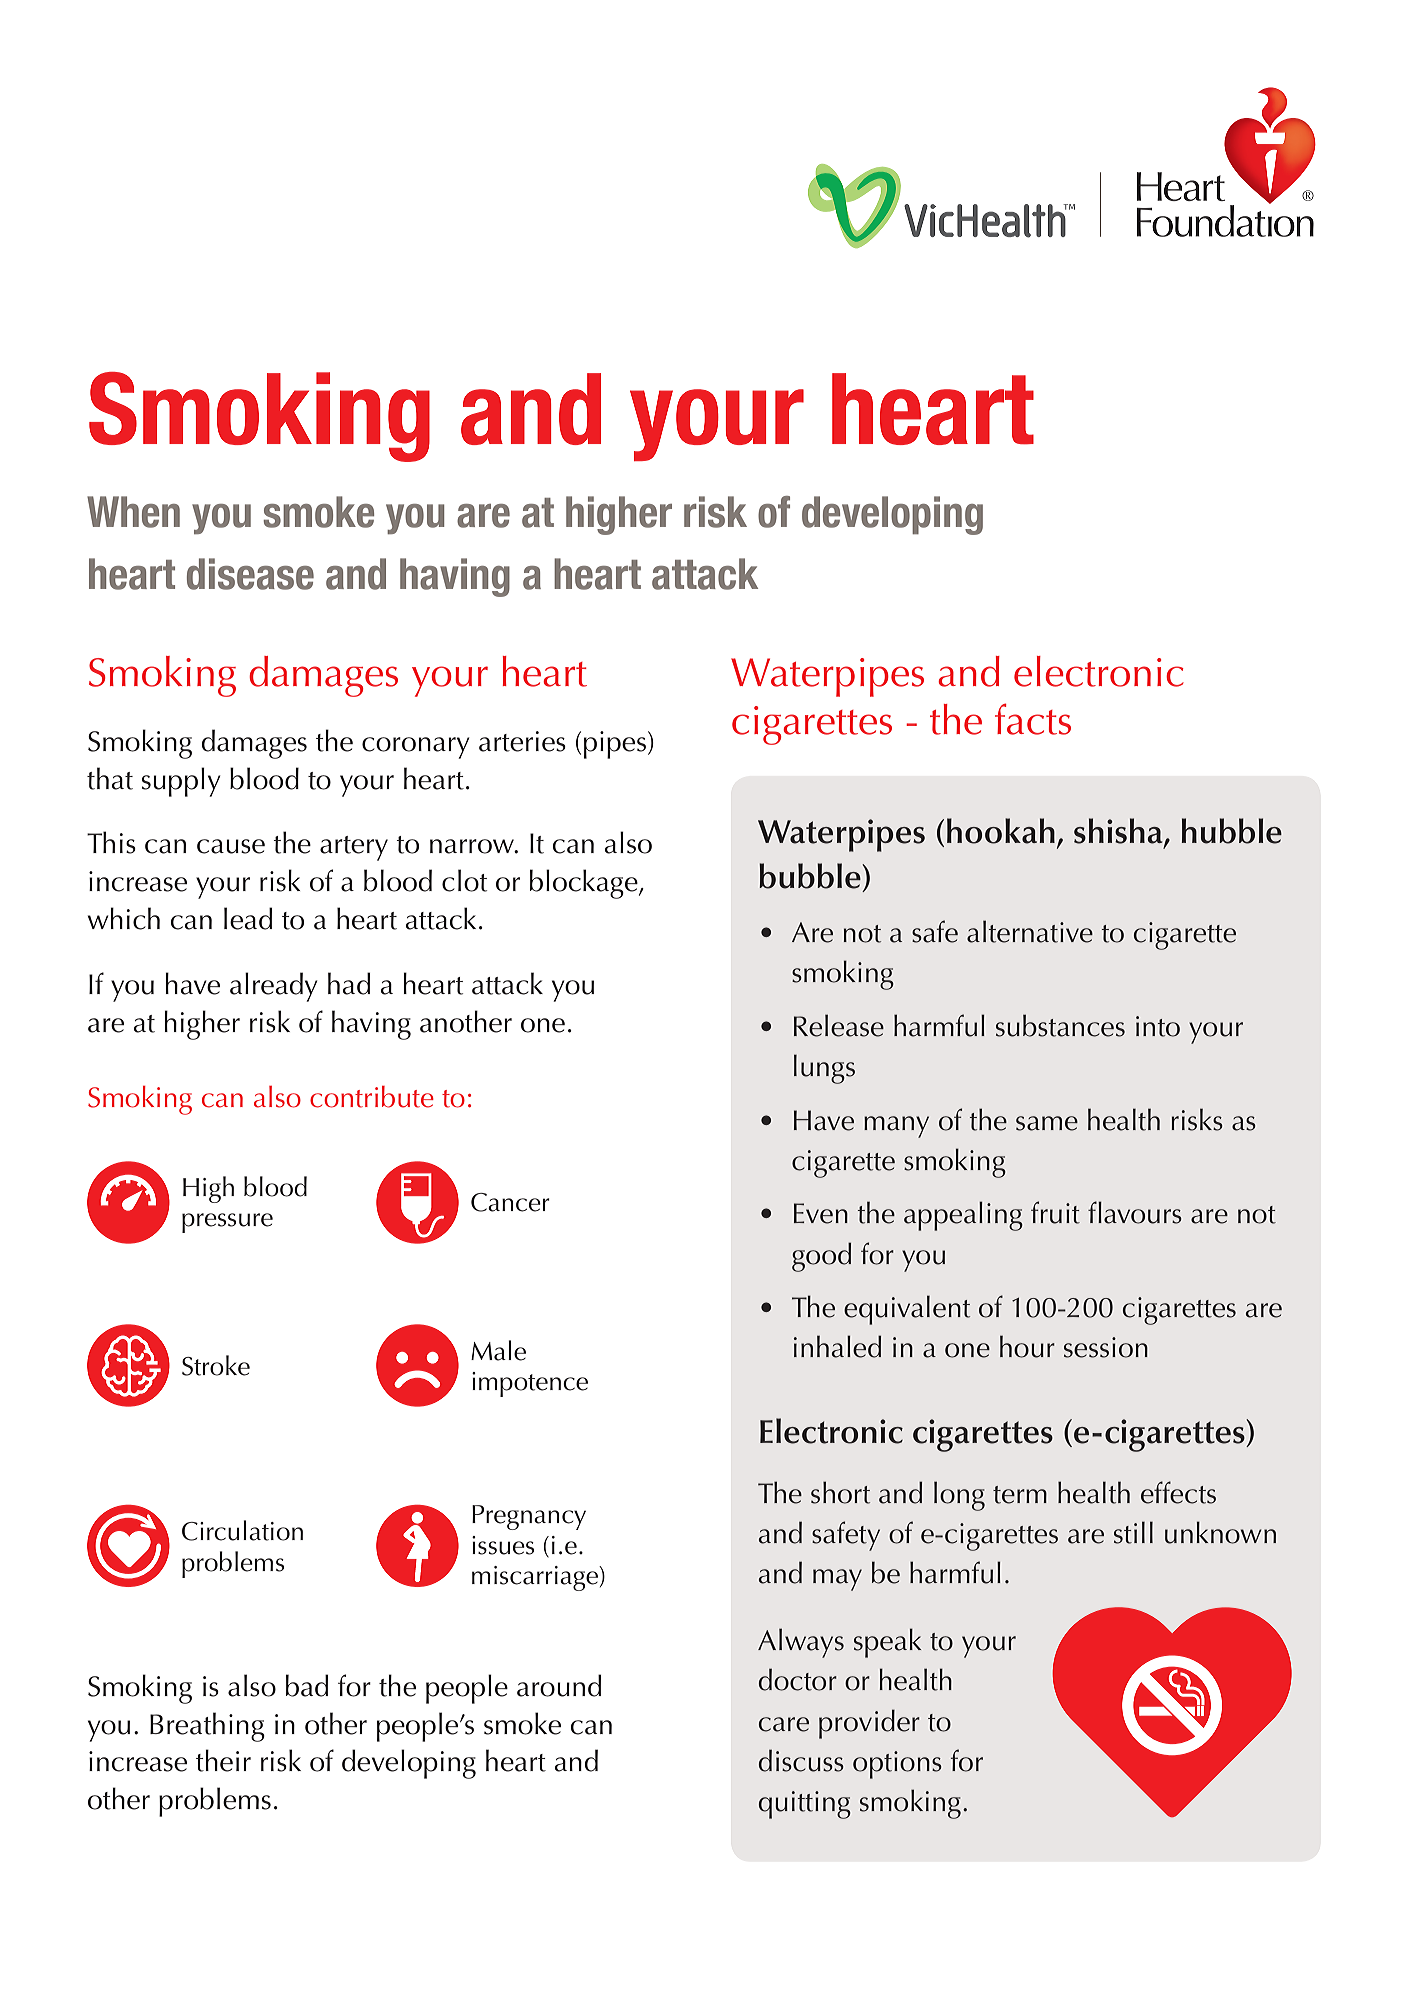  Describe the element at coordinates (274, 987) in the page. I see `already` at that location.
